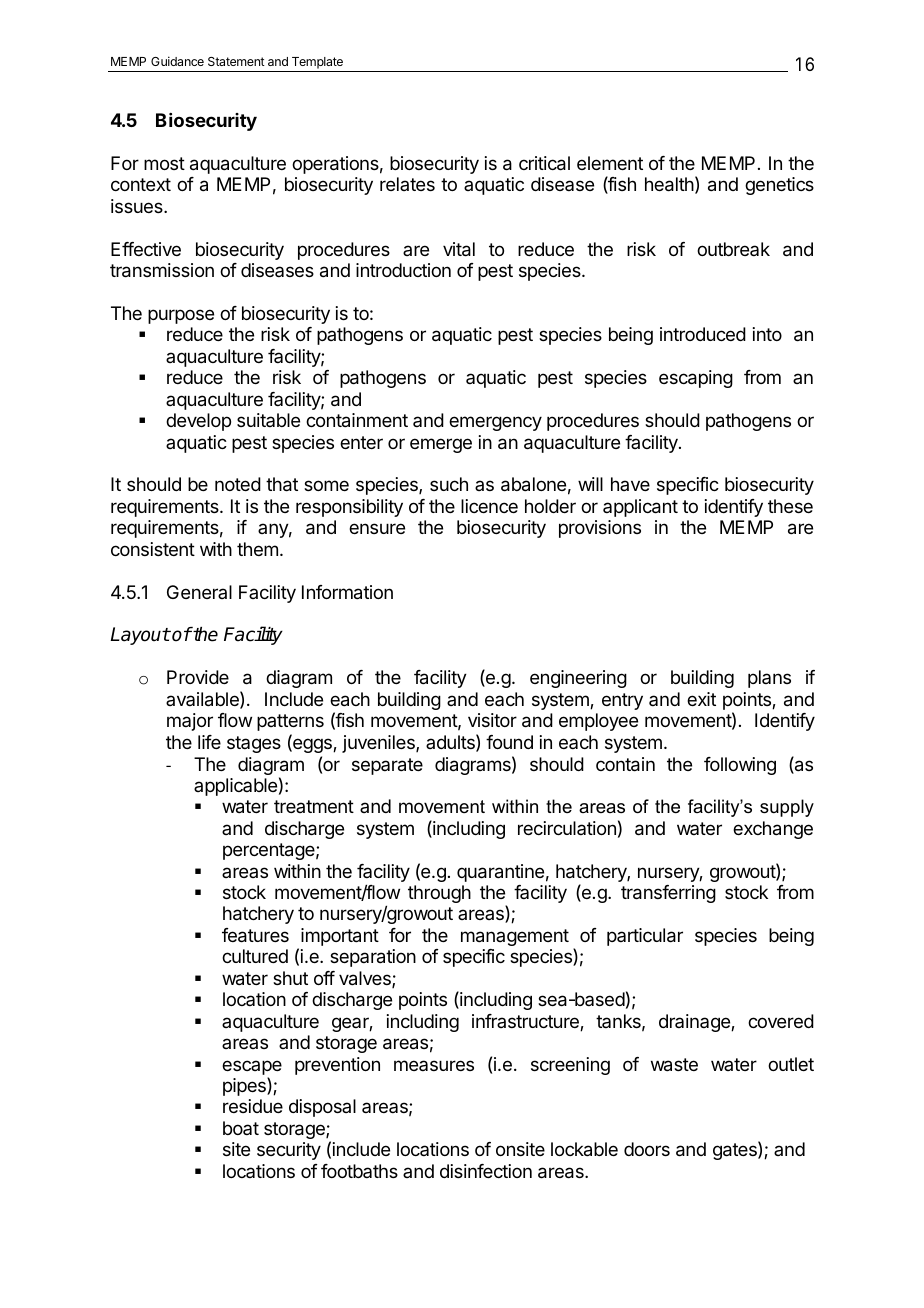 This document has width=924, height=1308. What do you see at coordinates (347, 592) in the document?
I see `Information` at bounding box center [347, 592].
